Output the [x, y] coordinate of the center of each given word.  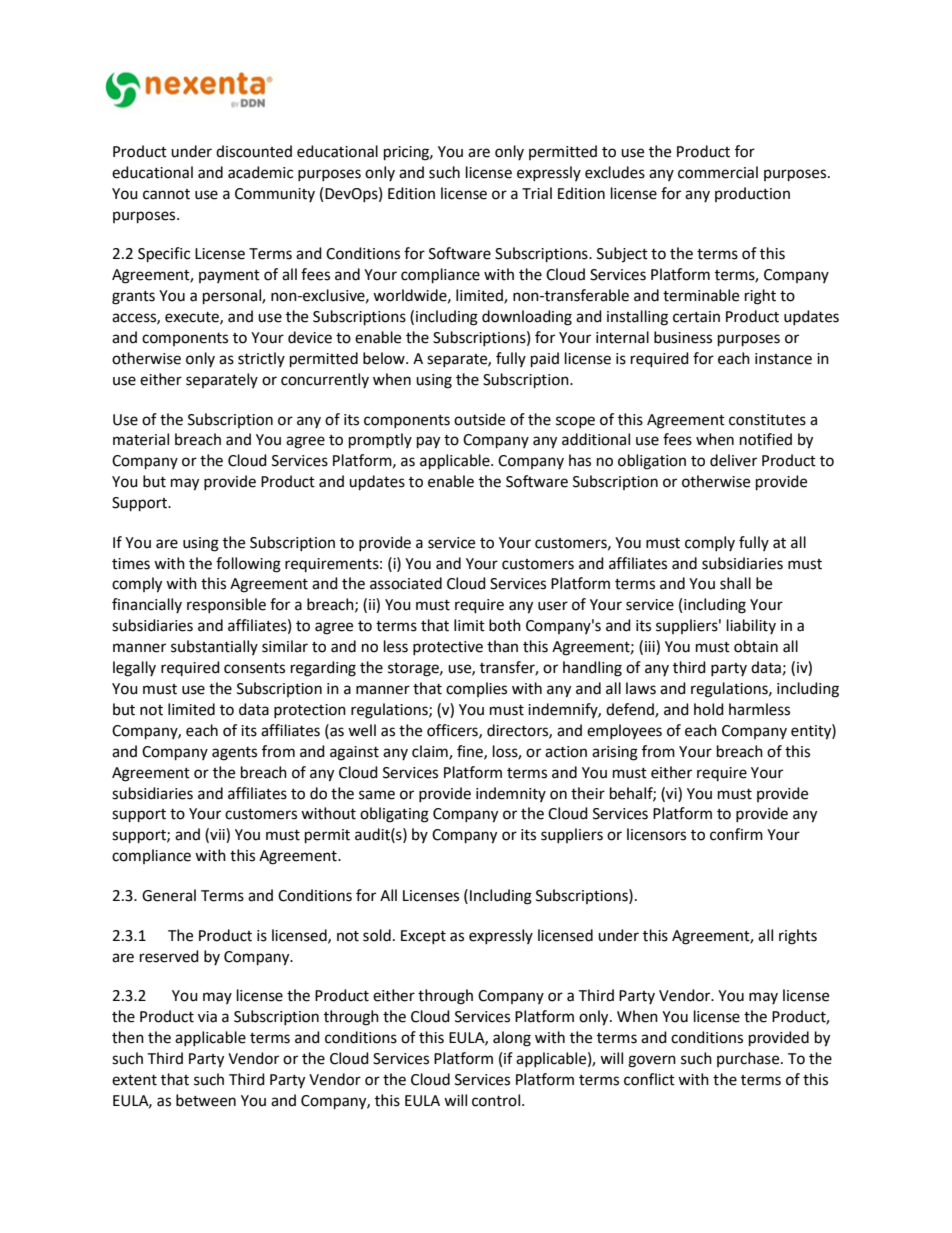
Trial [537, 193]
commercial [718, 172]
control [496, 1100]
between [206, 1100]
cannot [166, 194]
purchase [749, 1059]
